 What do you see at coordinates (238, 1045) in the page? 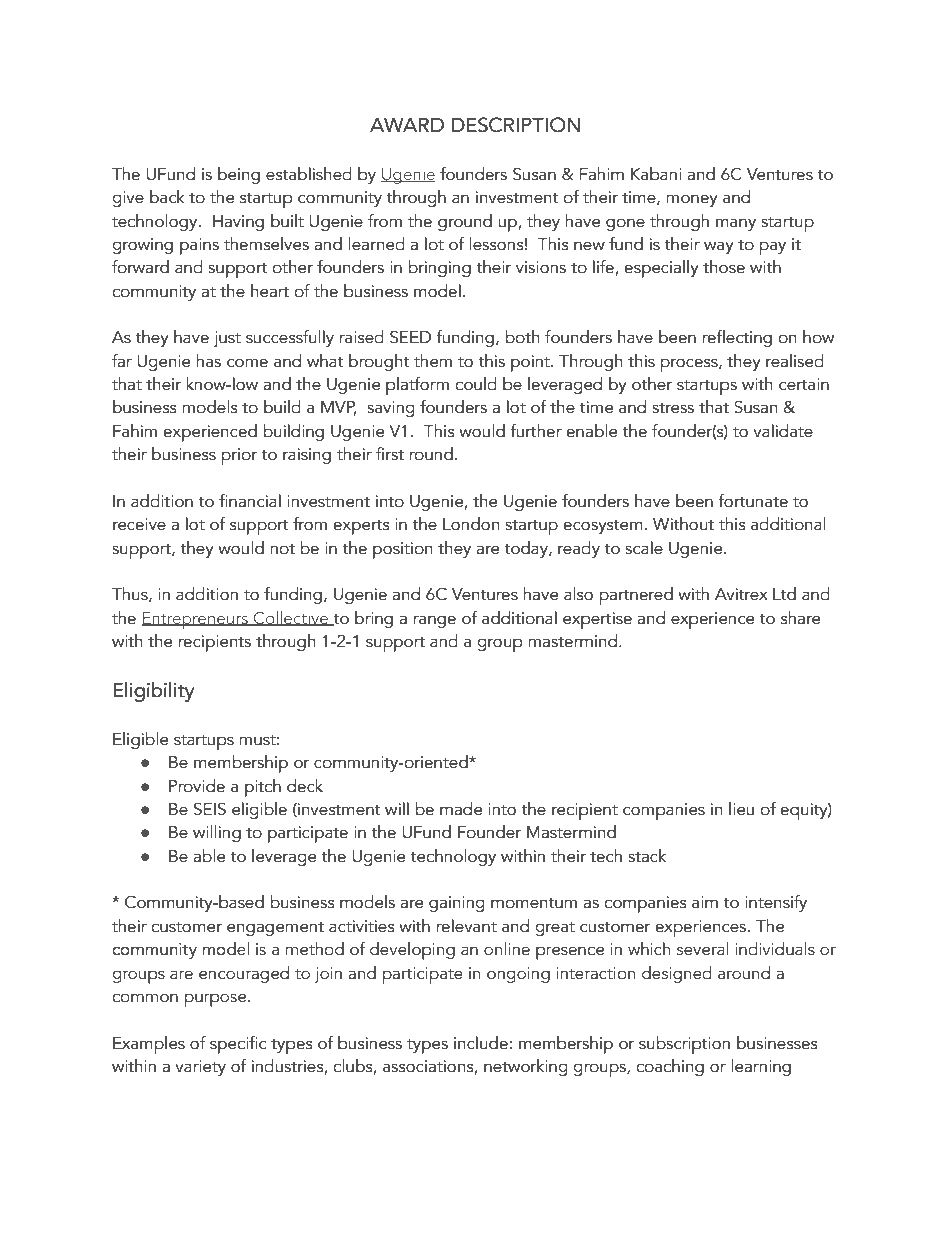
I see `specific` at bounding box center [238, 1045].
